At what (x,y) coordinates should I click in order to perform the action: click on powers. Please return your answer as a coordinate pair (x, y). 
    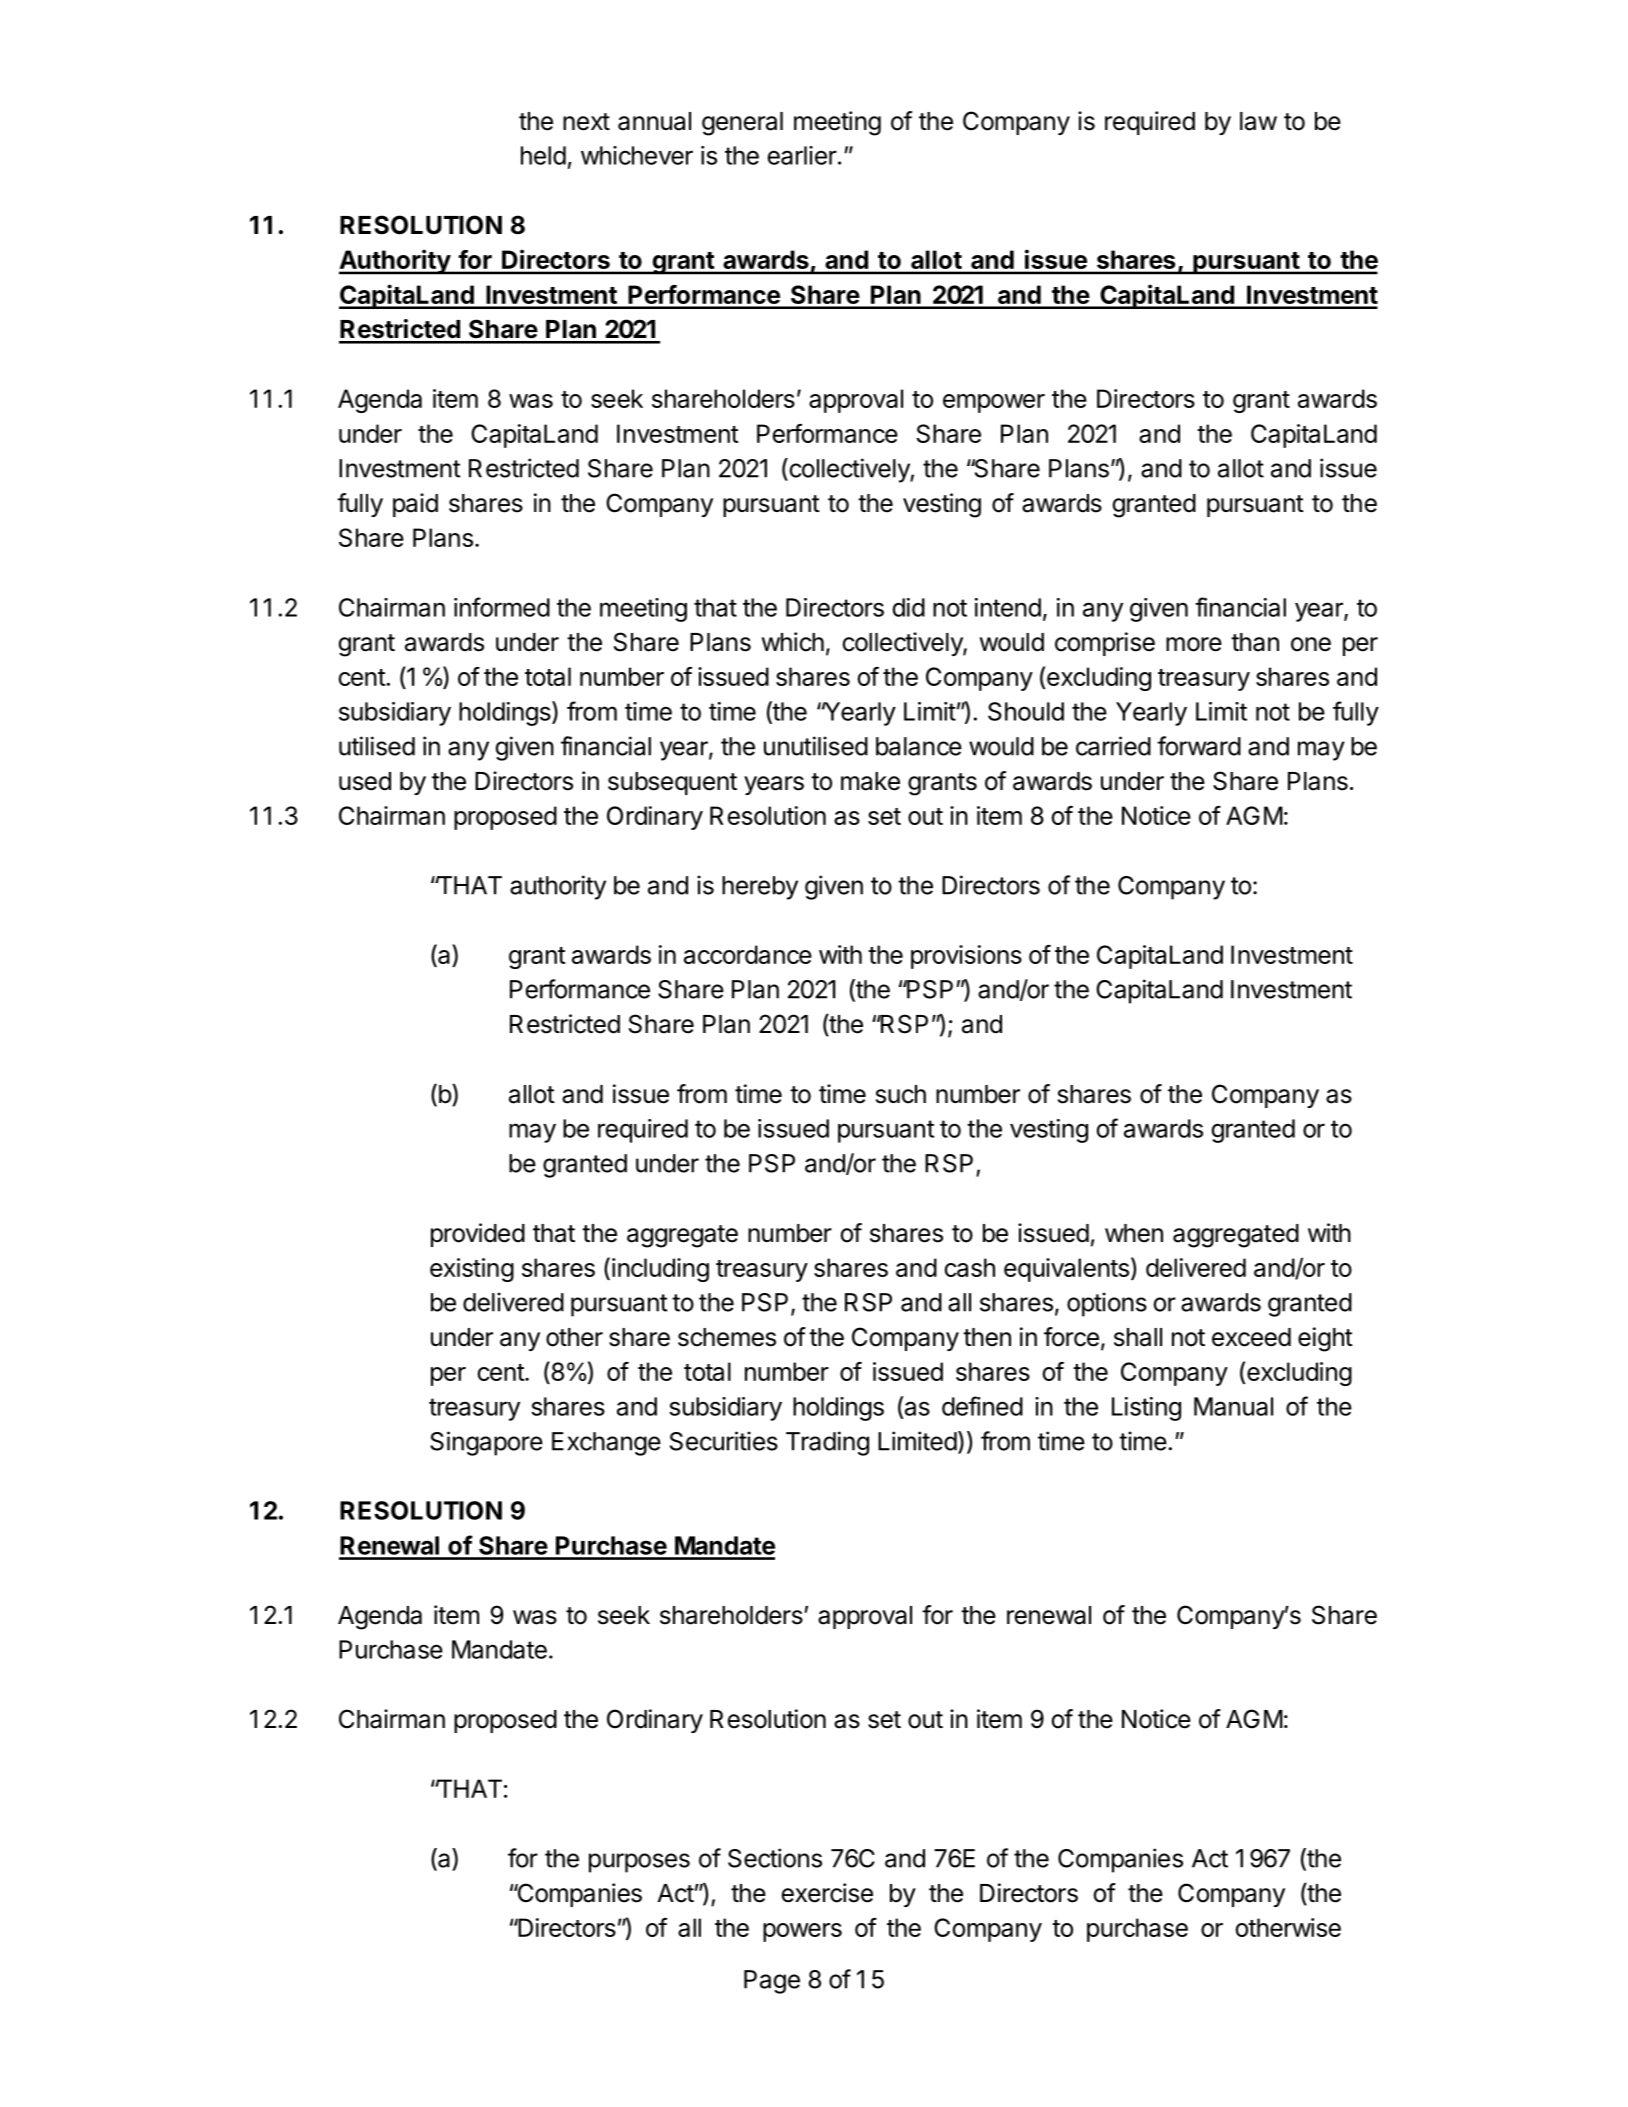
    Looking at the image, I should click on (802, 1932).
